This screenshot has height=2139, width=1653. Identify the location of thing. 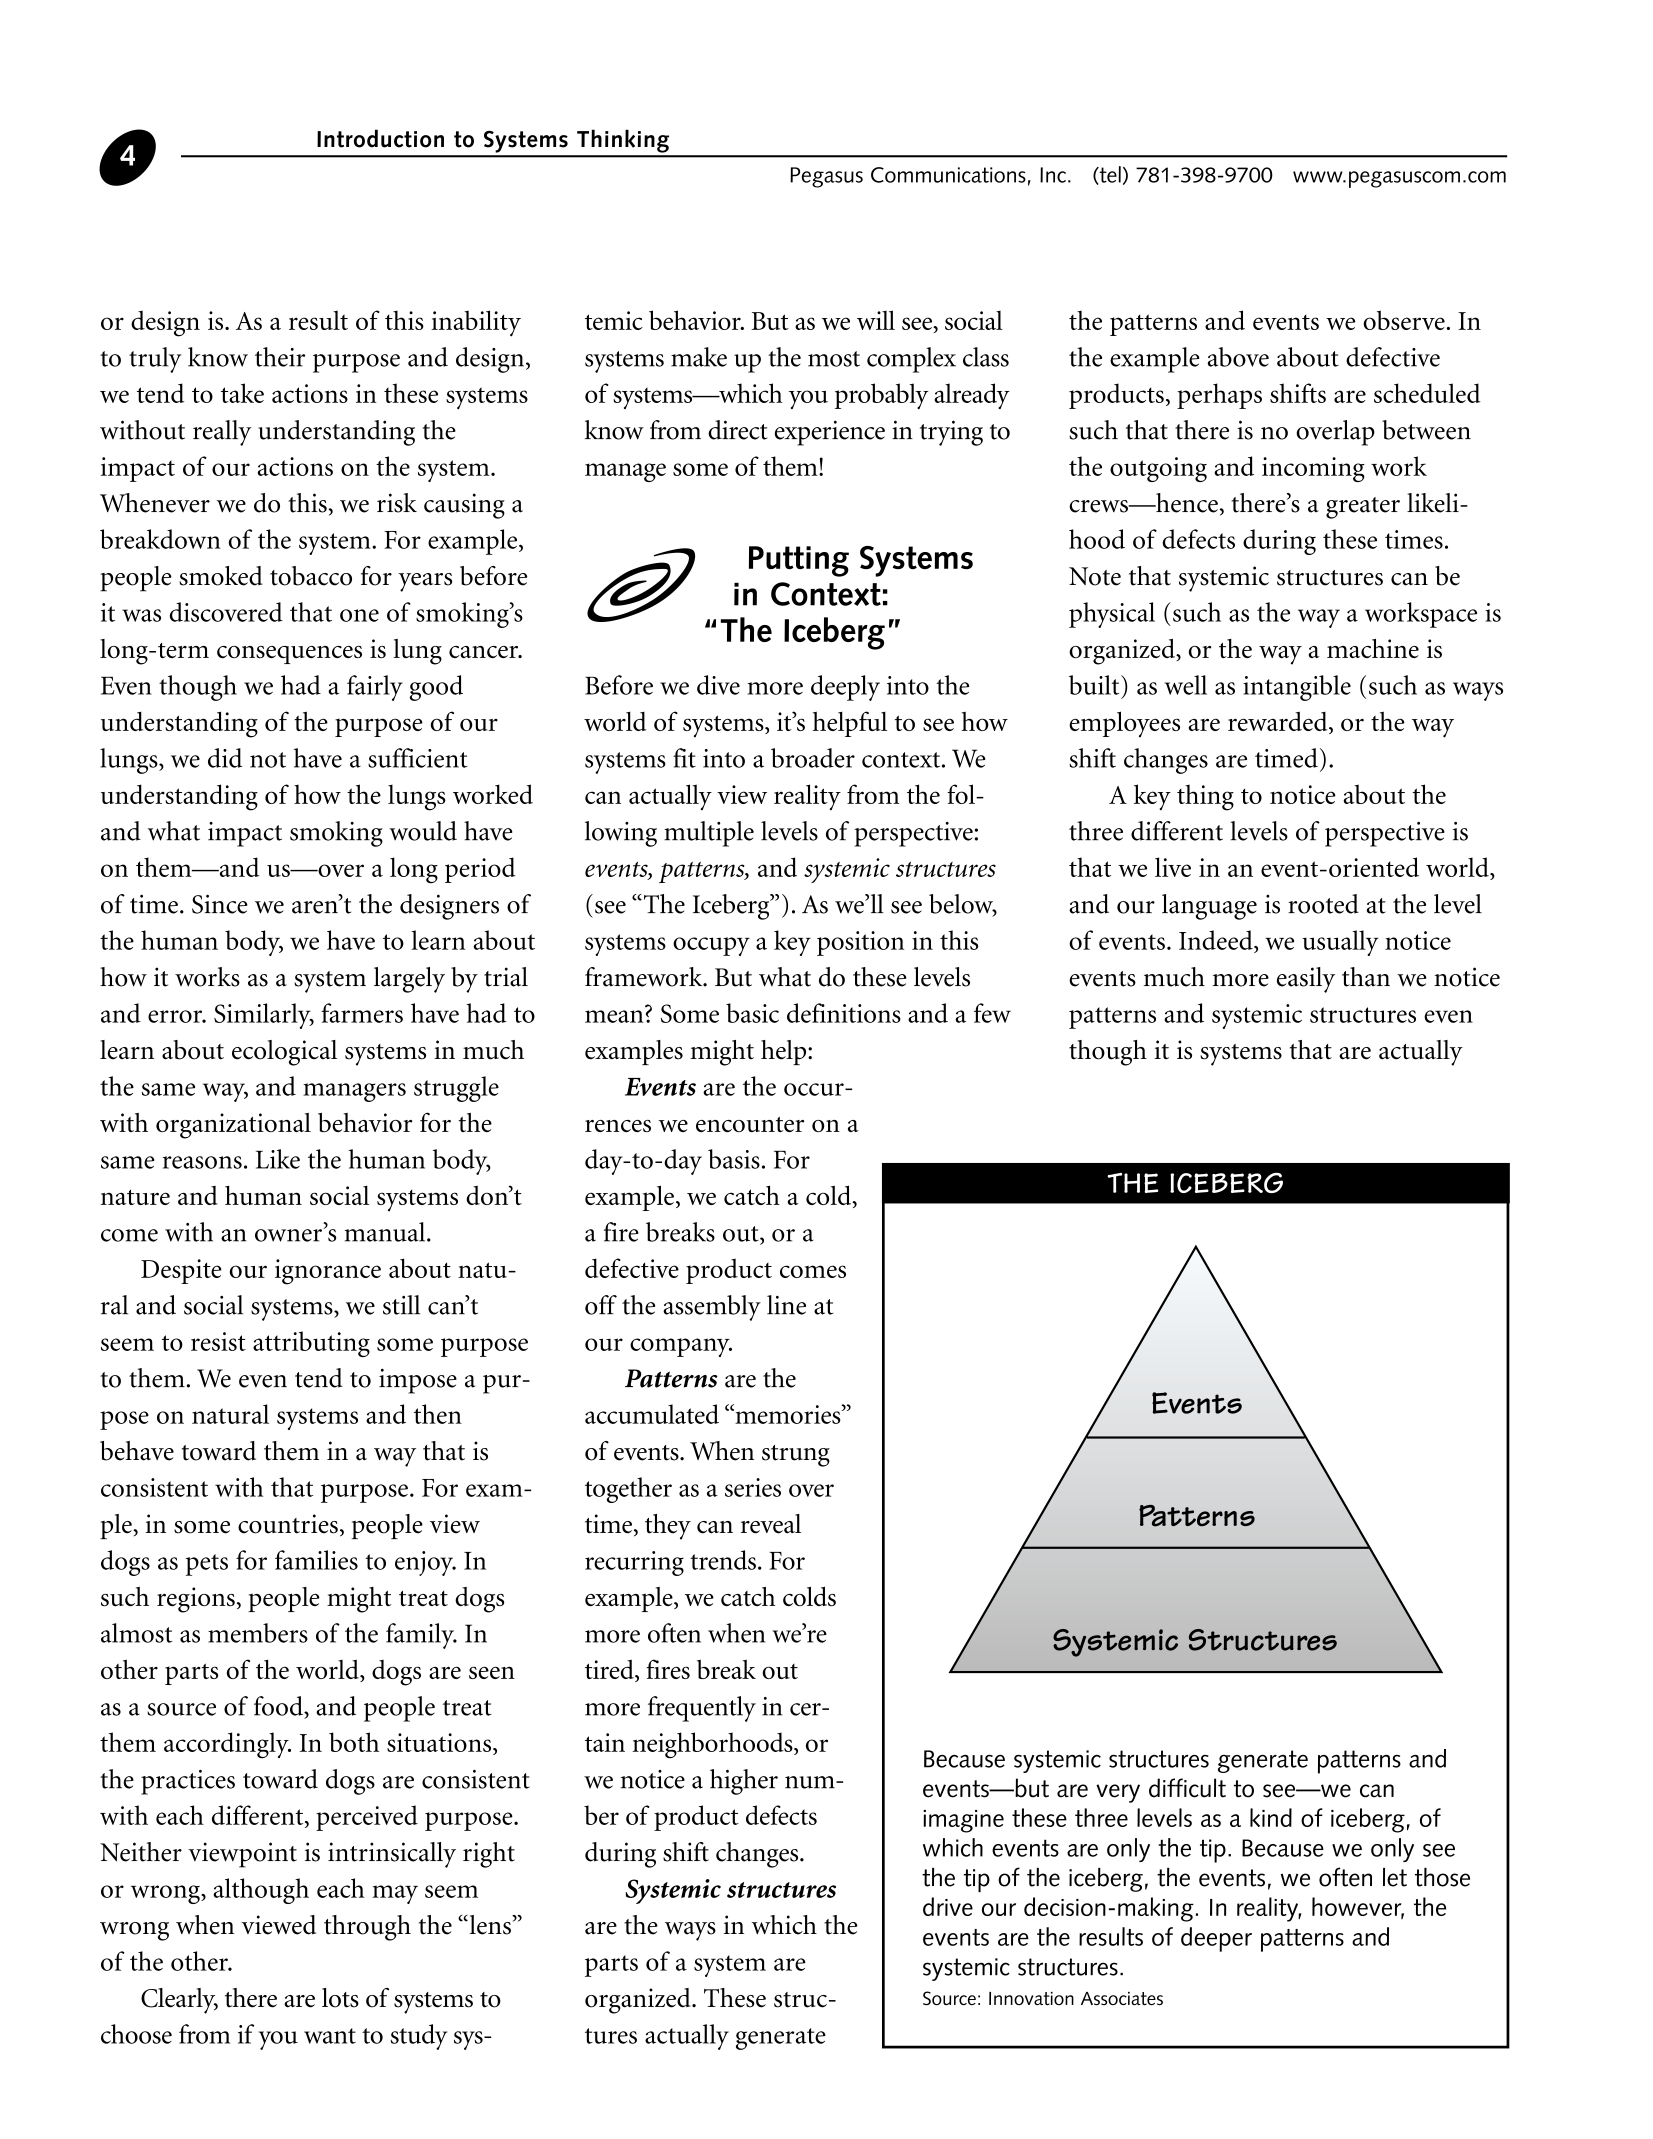
(1205, 797).
